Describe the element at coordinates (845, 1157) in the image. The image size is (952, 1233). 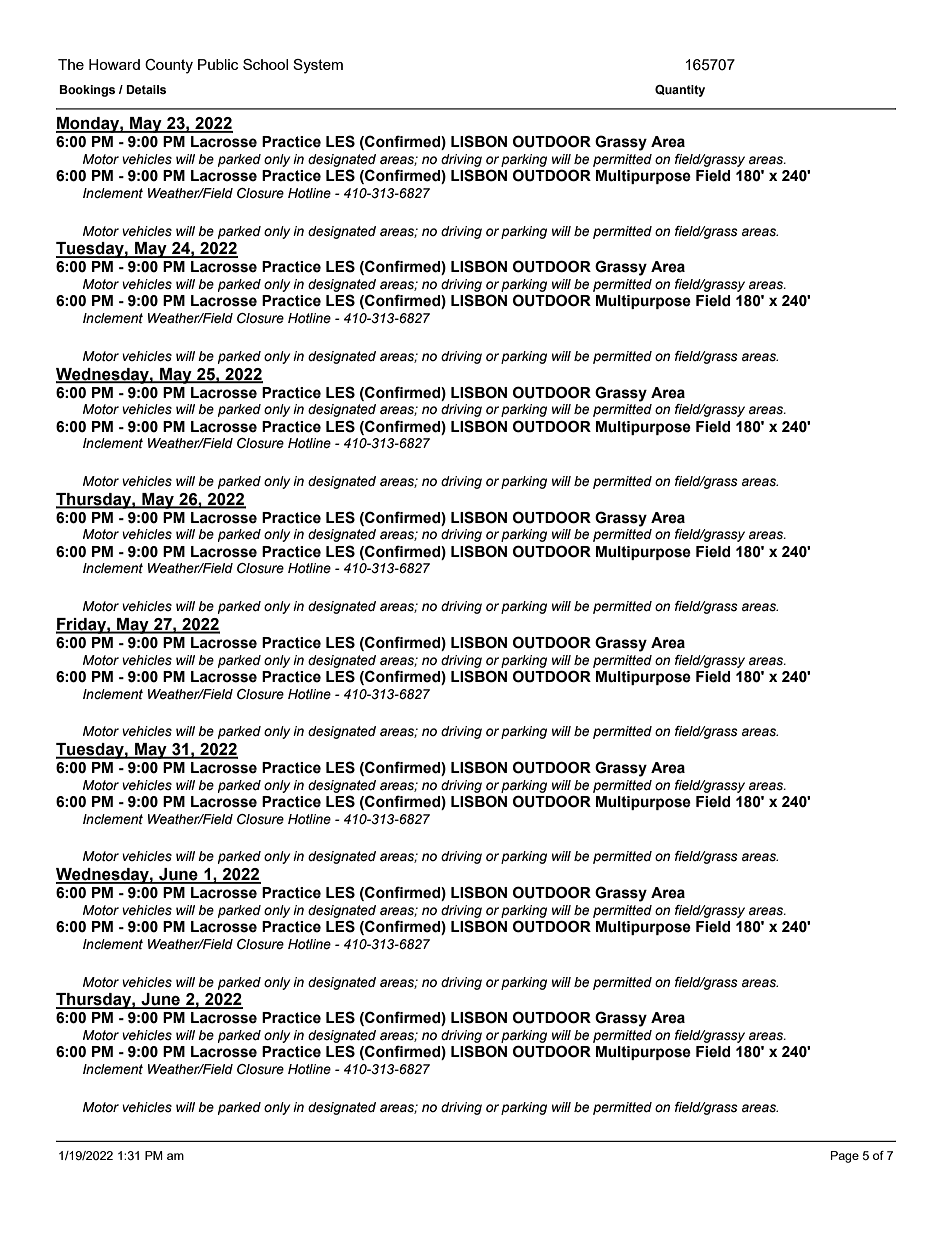
I see `Page` at that location.
